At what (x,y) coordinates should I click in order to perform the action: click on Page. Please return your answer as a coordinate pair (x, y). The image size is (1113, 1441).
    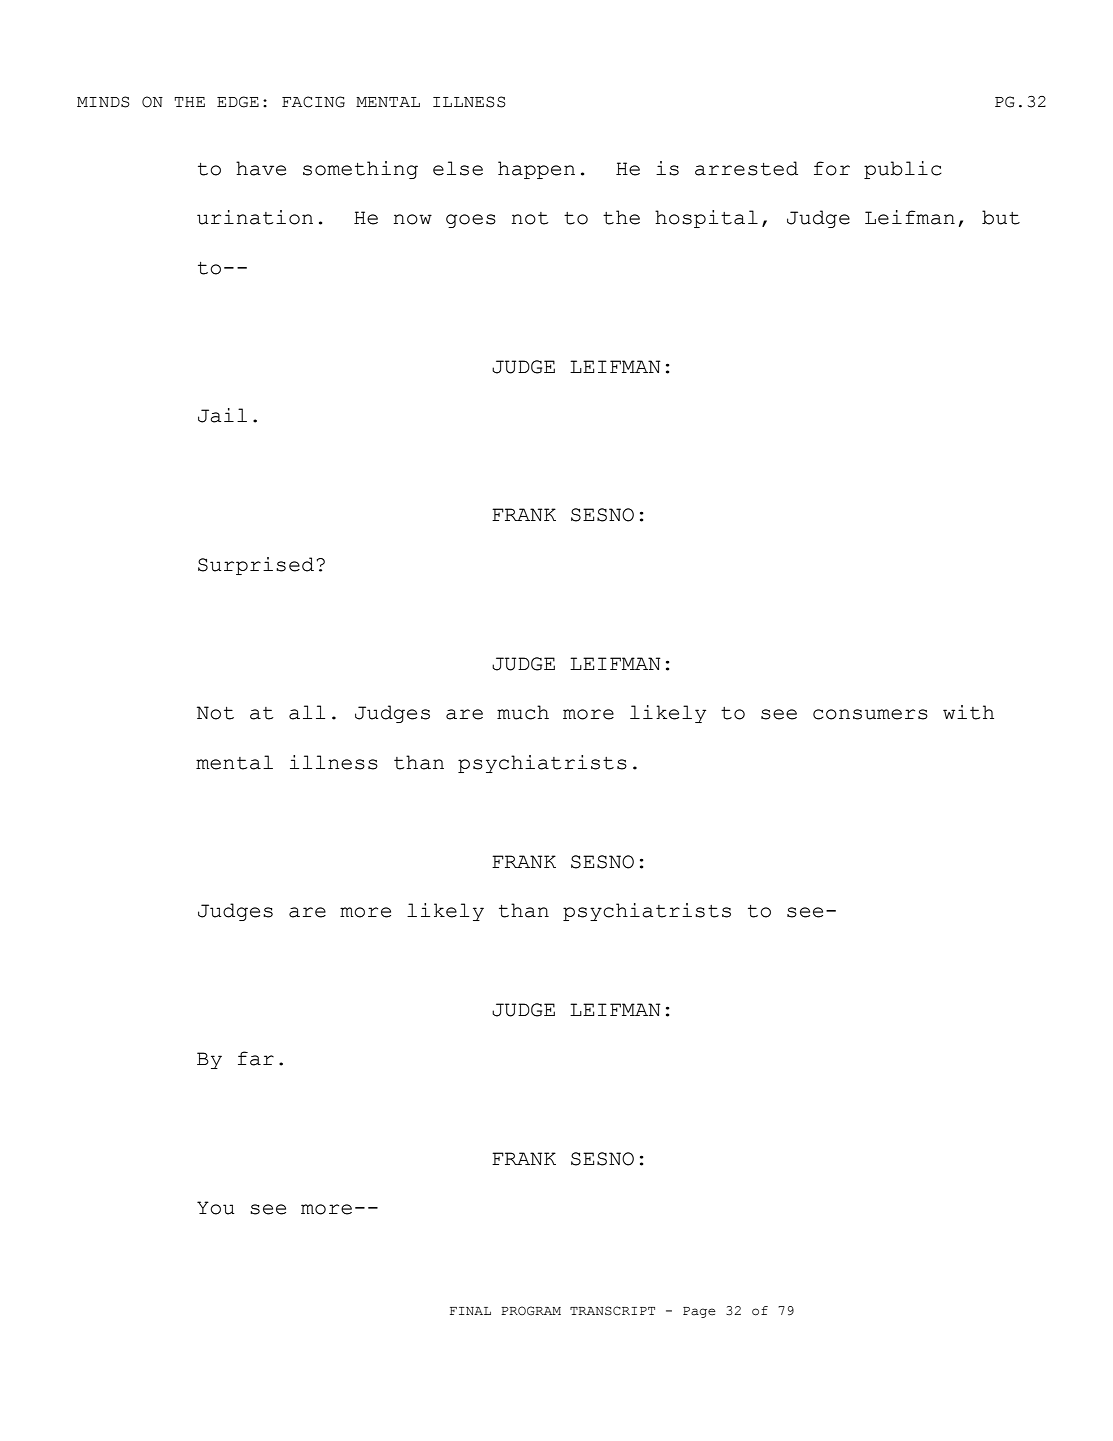
    Looking at the image, I should click on (699, 1312).
